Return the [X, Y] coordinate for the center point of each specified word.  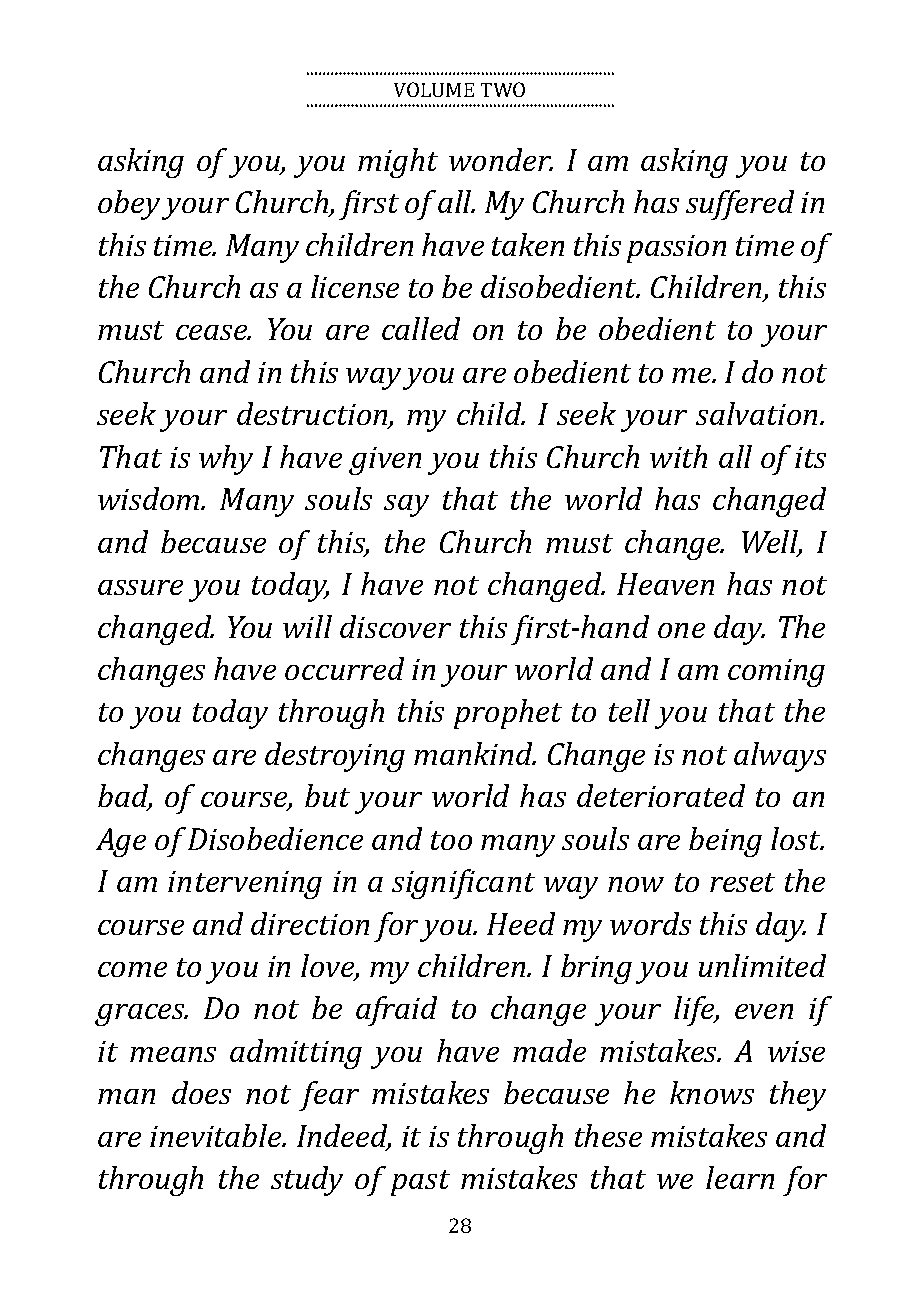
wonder [501, 159]
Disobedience [275, 838]
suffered [740, 205]
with [678, 456]
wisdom [150, 498]
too [451, 840]
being [725, 842]
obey [129, 205]
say [406, 506]
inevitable [217, 1135]
